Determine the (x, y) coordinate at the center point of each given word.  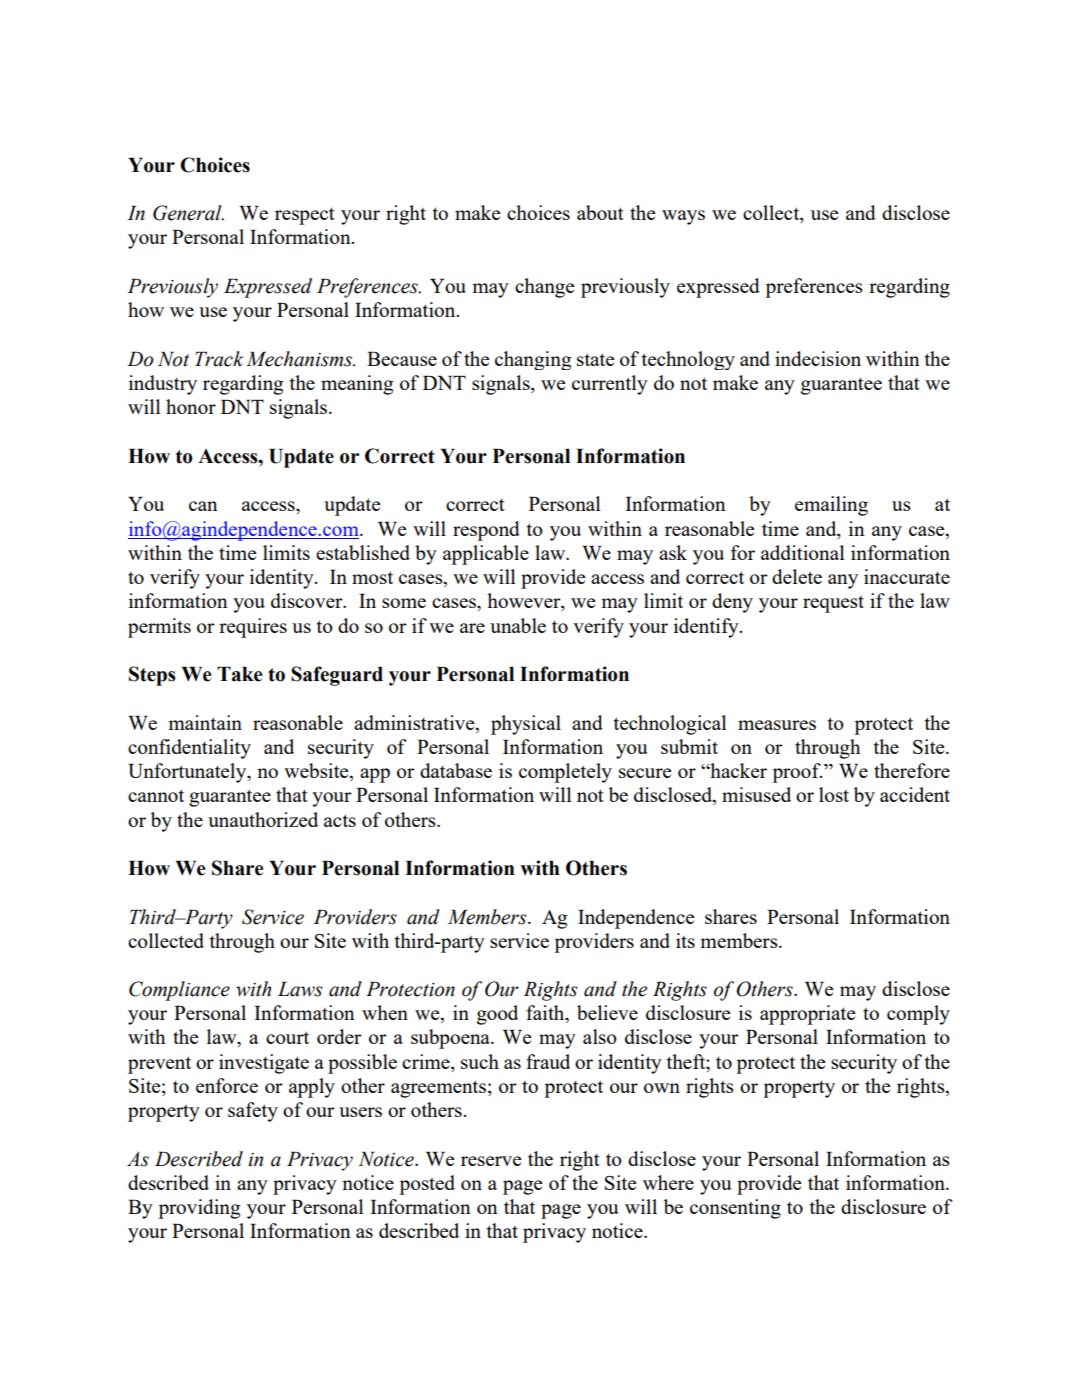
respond (486, 531)
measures (777, 725)
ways (683, 217)
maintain (205, 722)
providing (199, 1209)
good (497, 1015)
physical (526, 725)
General (188, 213)
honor (191, 406)
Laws (300, 989)
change (544, 288)
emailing (831, 506)
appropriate (807, 1015)
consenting (735, 1209)
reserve (491, 1161)
